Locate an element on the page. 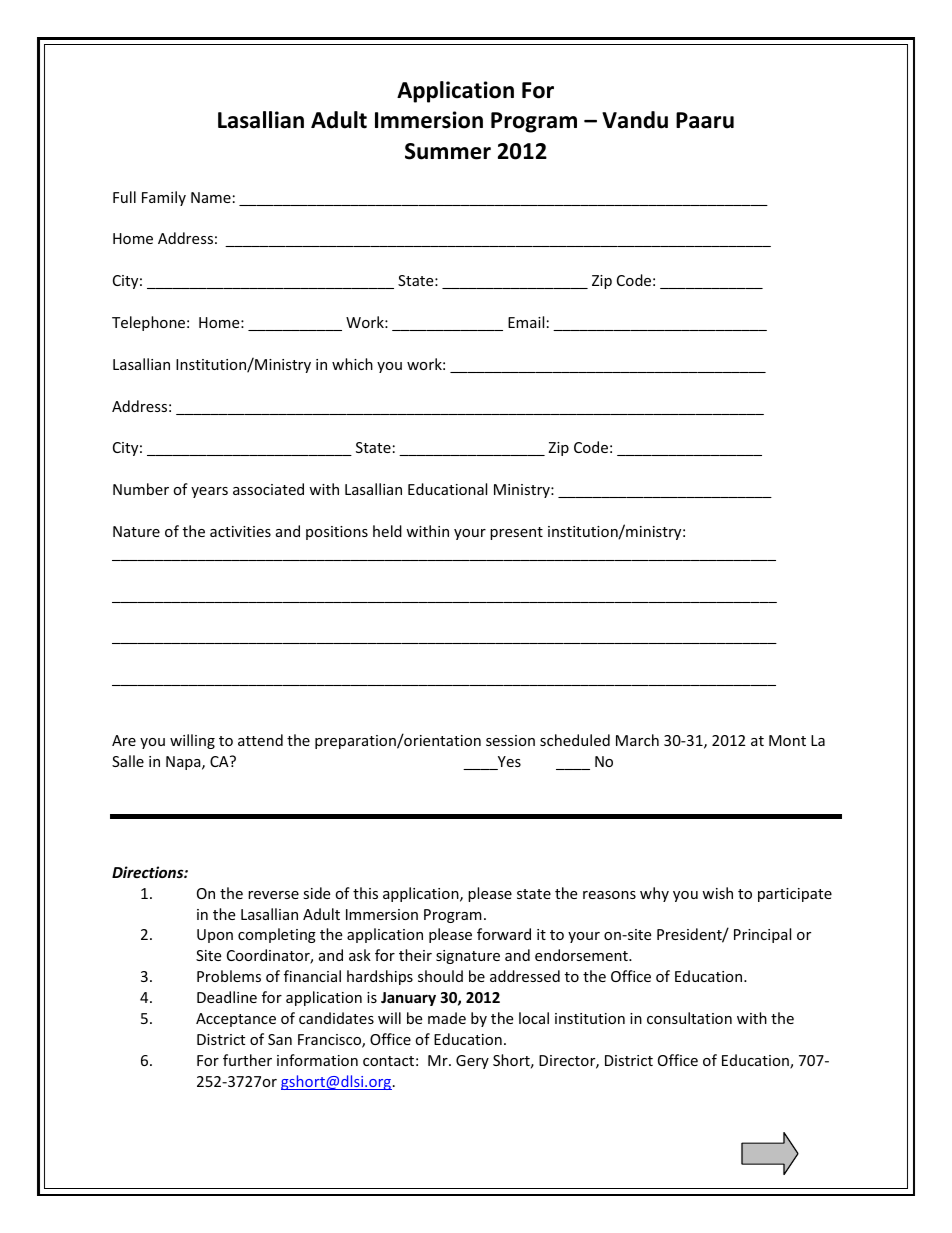  Email is located at coordinates (526, 322).
